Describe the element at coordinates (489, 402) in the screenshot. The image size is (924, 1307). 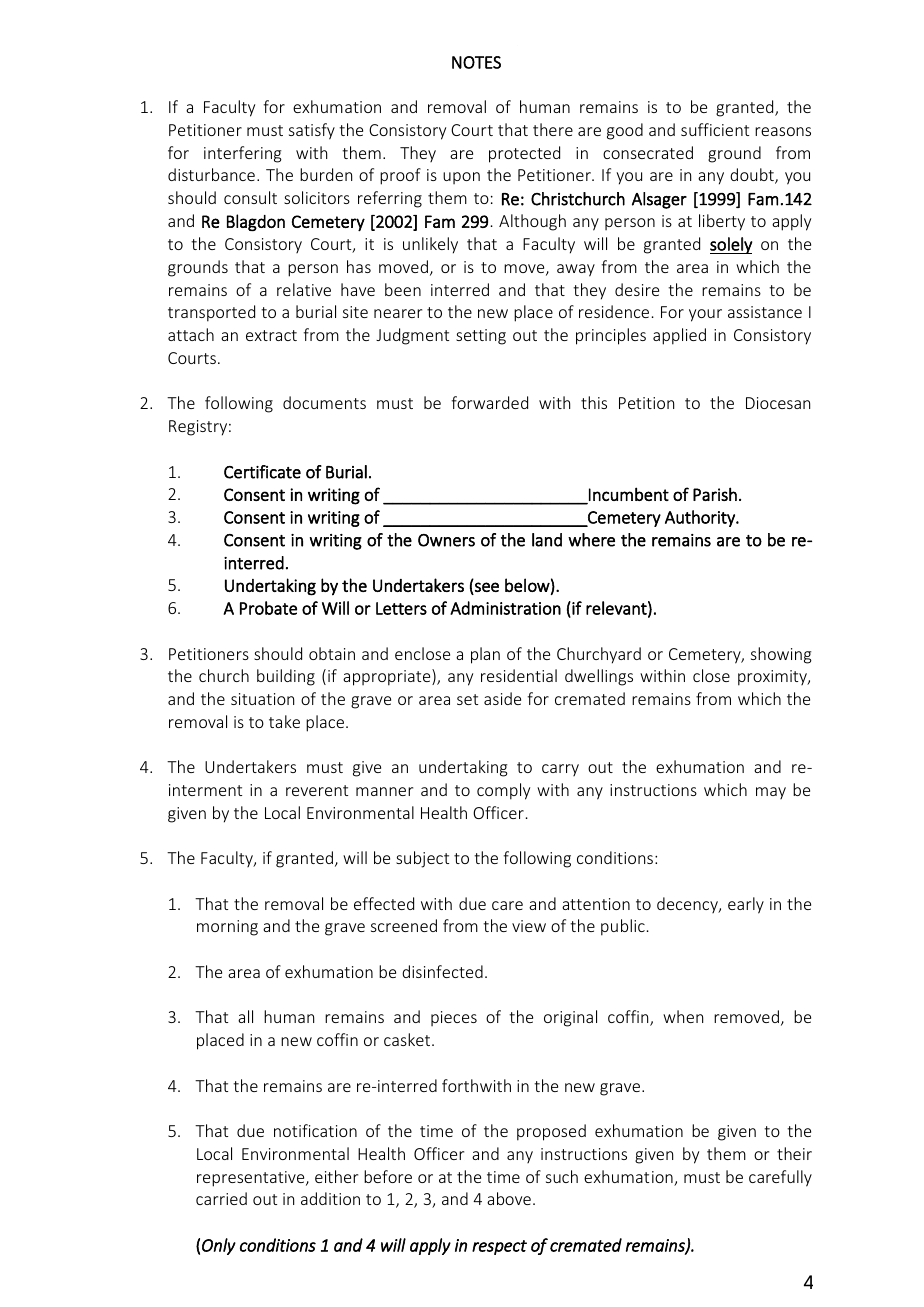
I see `forwarded` at that location.
